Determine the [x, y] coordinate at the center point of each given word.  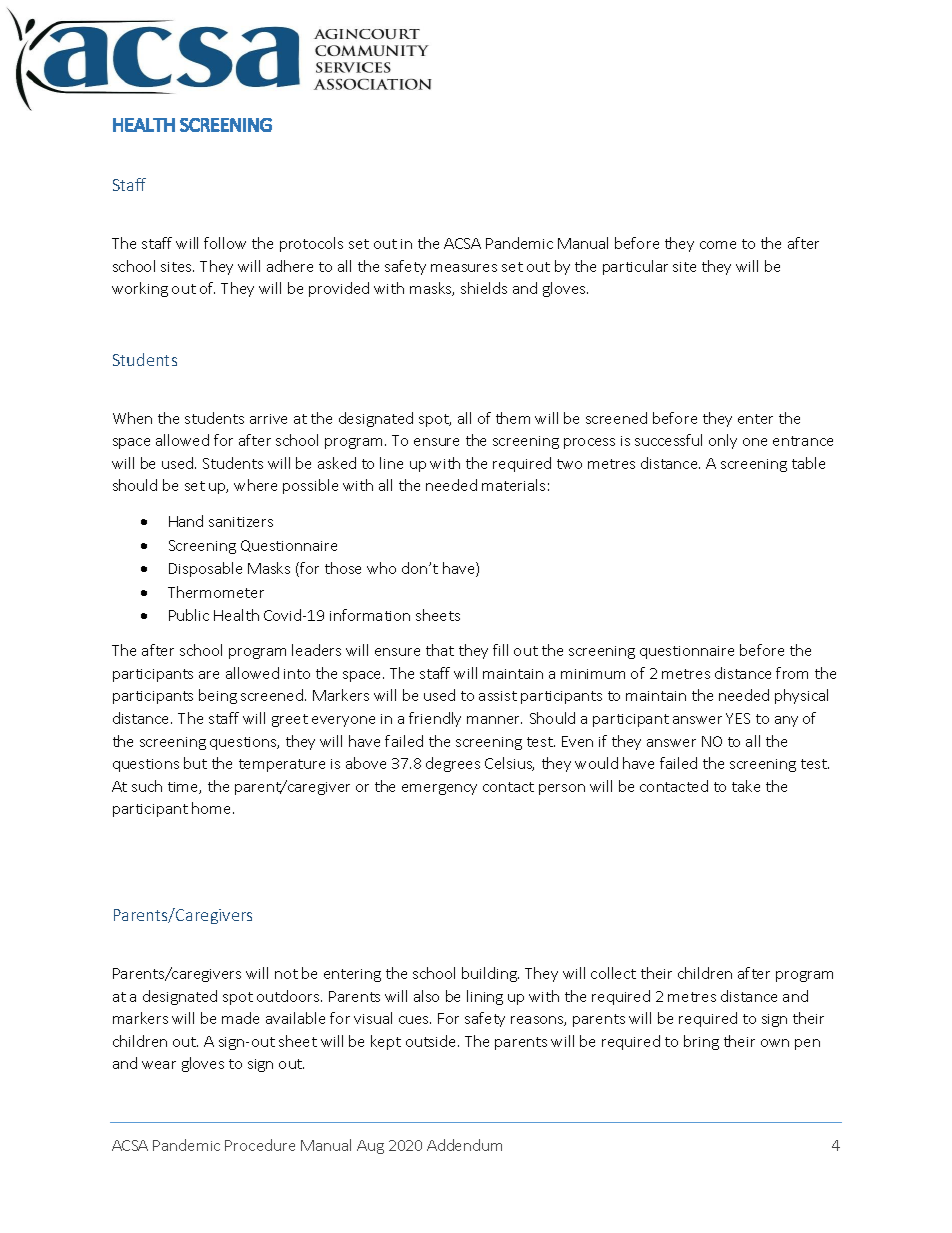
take [746, 786]
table [808, 463]
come [718, 245]
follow [225, 243]
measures [464, 268]
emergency [439, 789]
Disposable [205, 569]
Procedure [260, 1145]
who [381, 568]
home [213, 808]
